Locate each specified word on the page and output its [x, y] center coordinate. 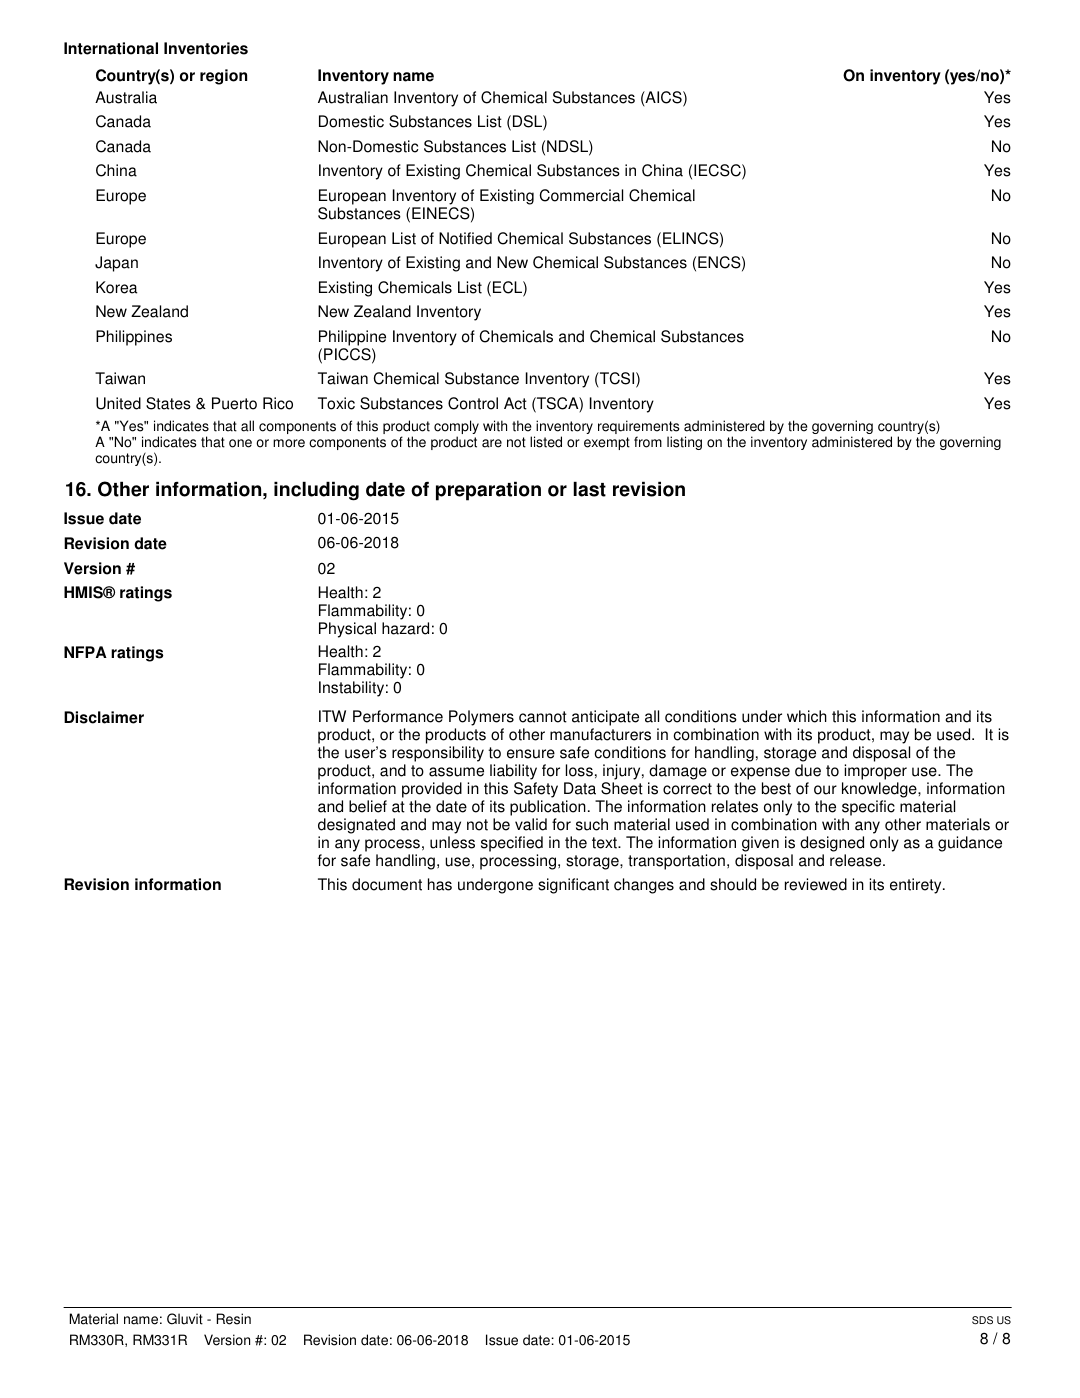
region [223, 77]
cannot [543, 717]
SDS [982, 1320]
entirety [917, 886]
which [807, 716]
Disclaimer [104, 717]
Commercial [581, 195]
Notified [465, 238]
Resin [234, 1319]
